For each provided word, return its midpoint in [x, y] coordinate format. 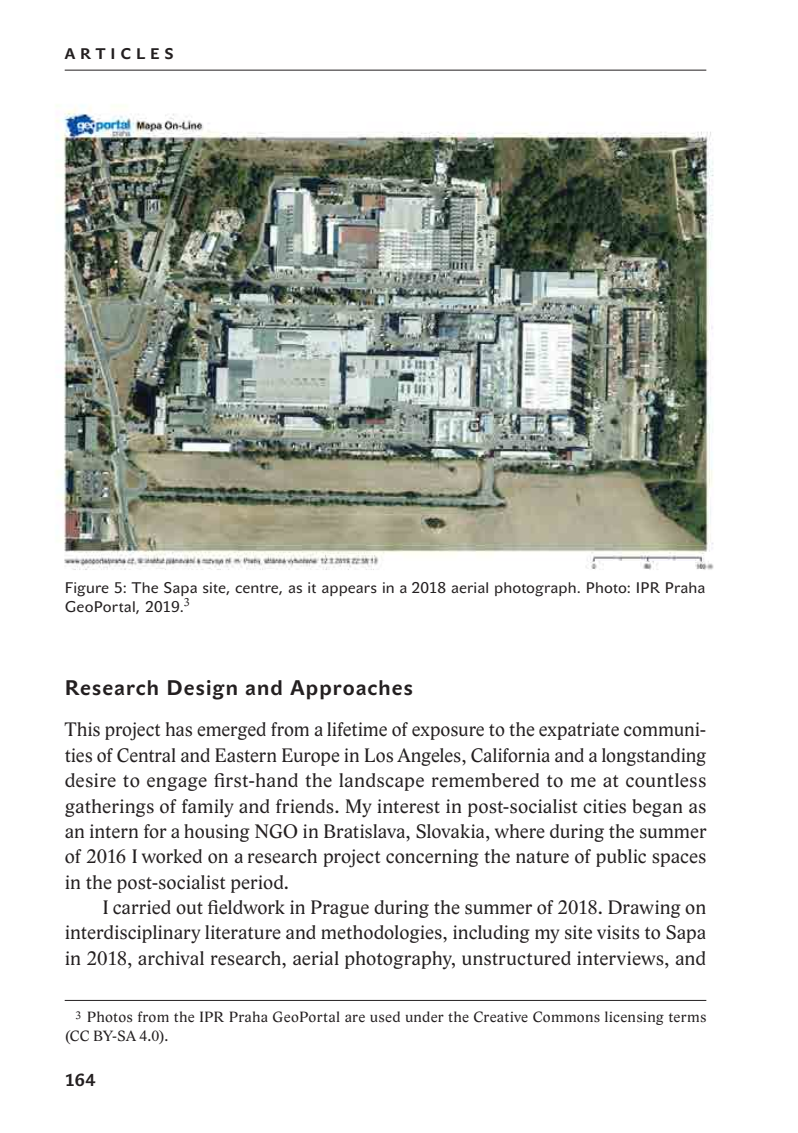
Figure [87, 589]
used [385, 1016]
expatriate [579, 731]
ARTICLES [118, 54]
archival [171, 958]
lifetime [357, 729]
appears [349, 590]
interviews [621, 958]
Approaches [351, 690]
